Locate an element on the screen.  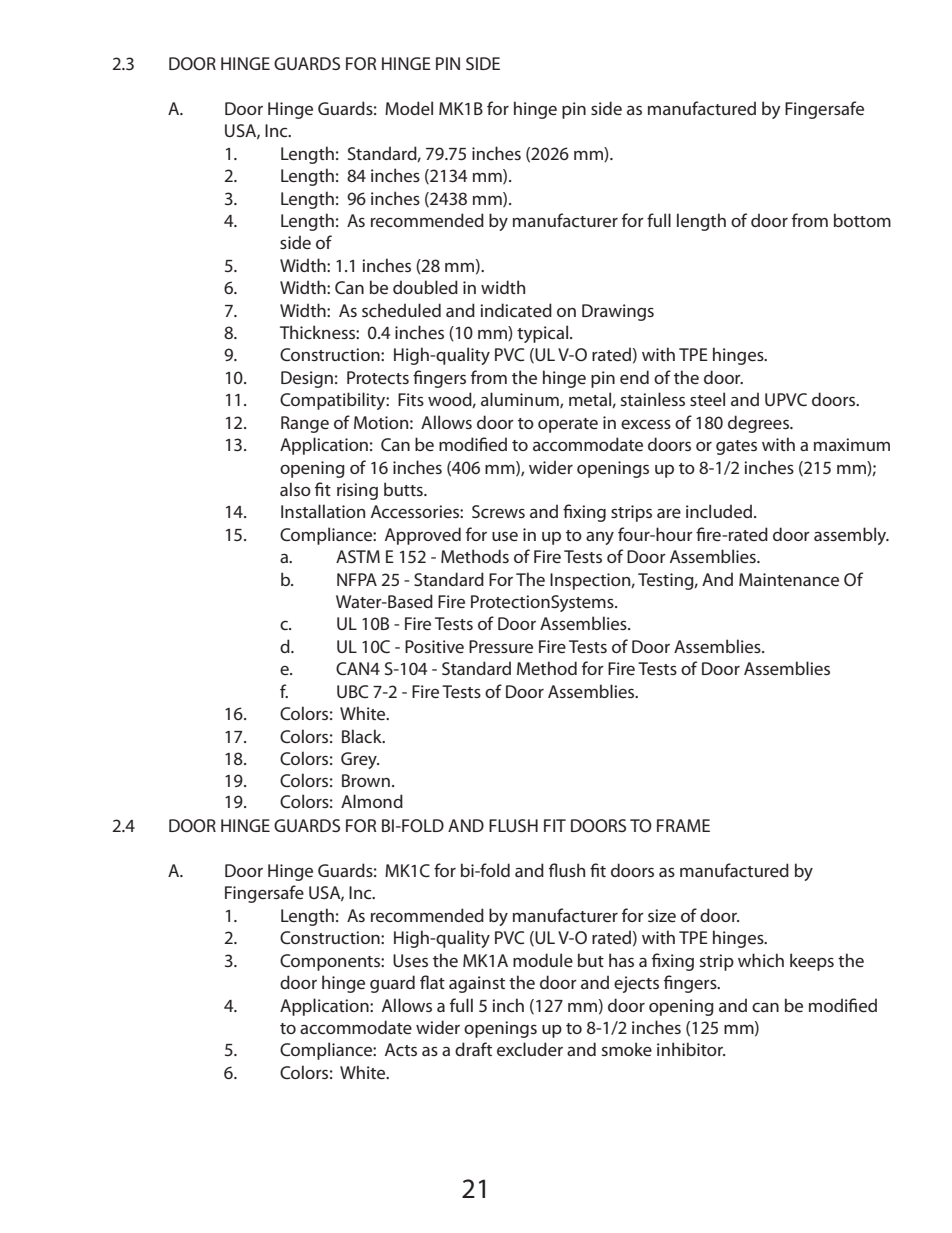
keeps is located at coordinates (812, 962).
